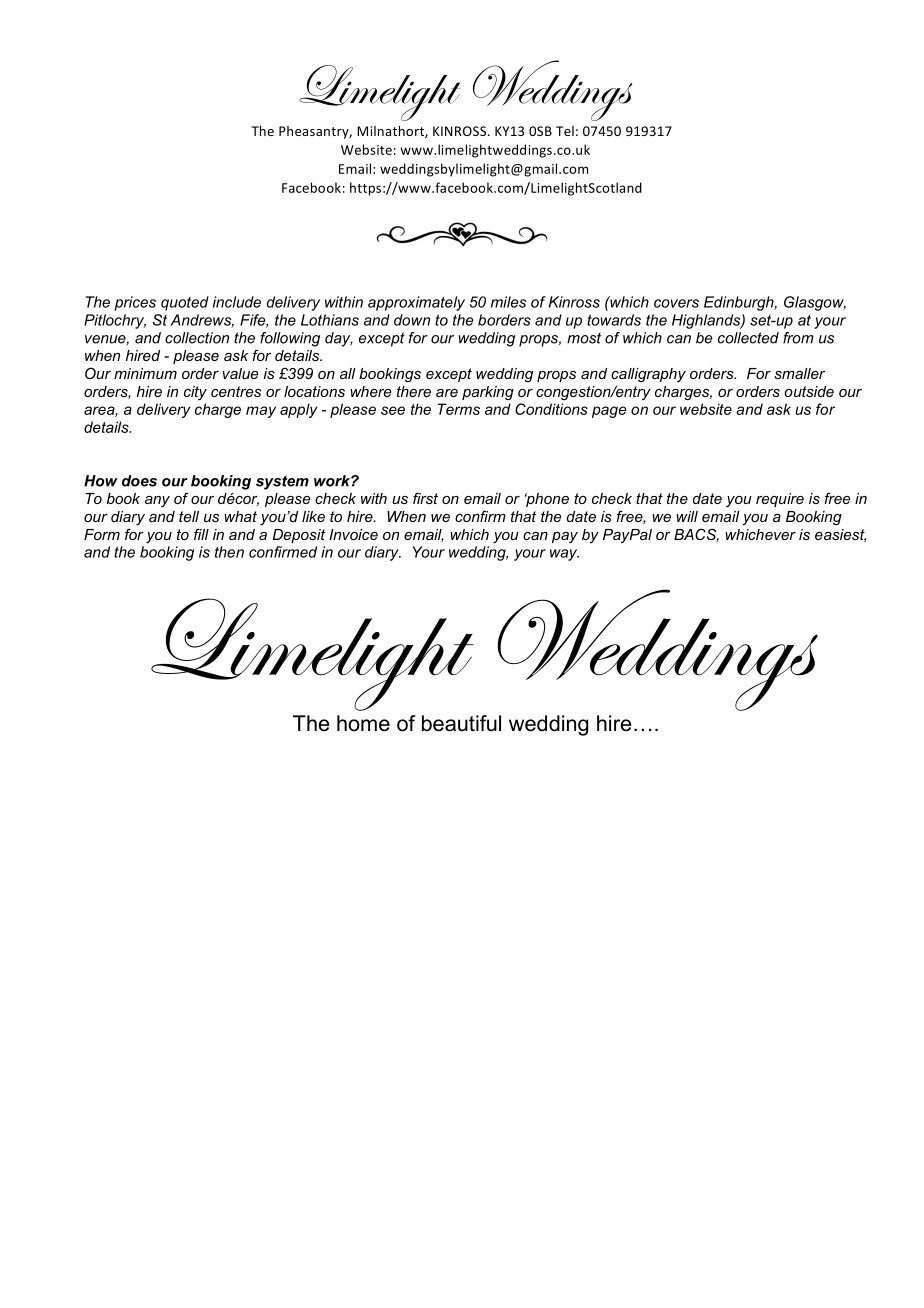 Image resolution: width=924 pixels, height=1308 pixels. What do you see at coordinates (202, 321) in the page?
I see `Andrews` at bounding box center [202, 321].
